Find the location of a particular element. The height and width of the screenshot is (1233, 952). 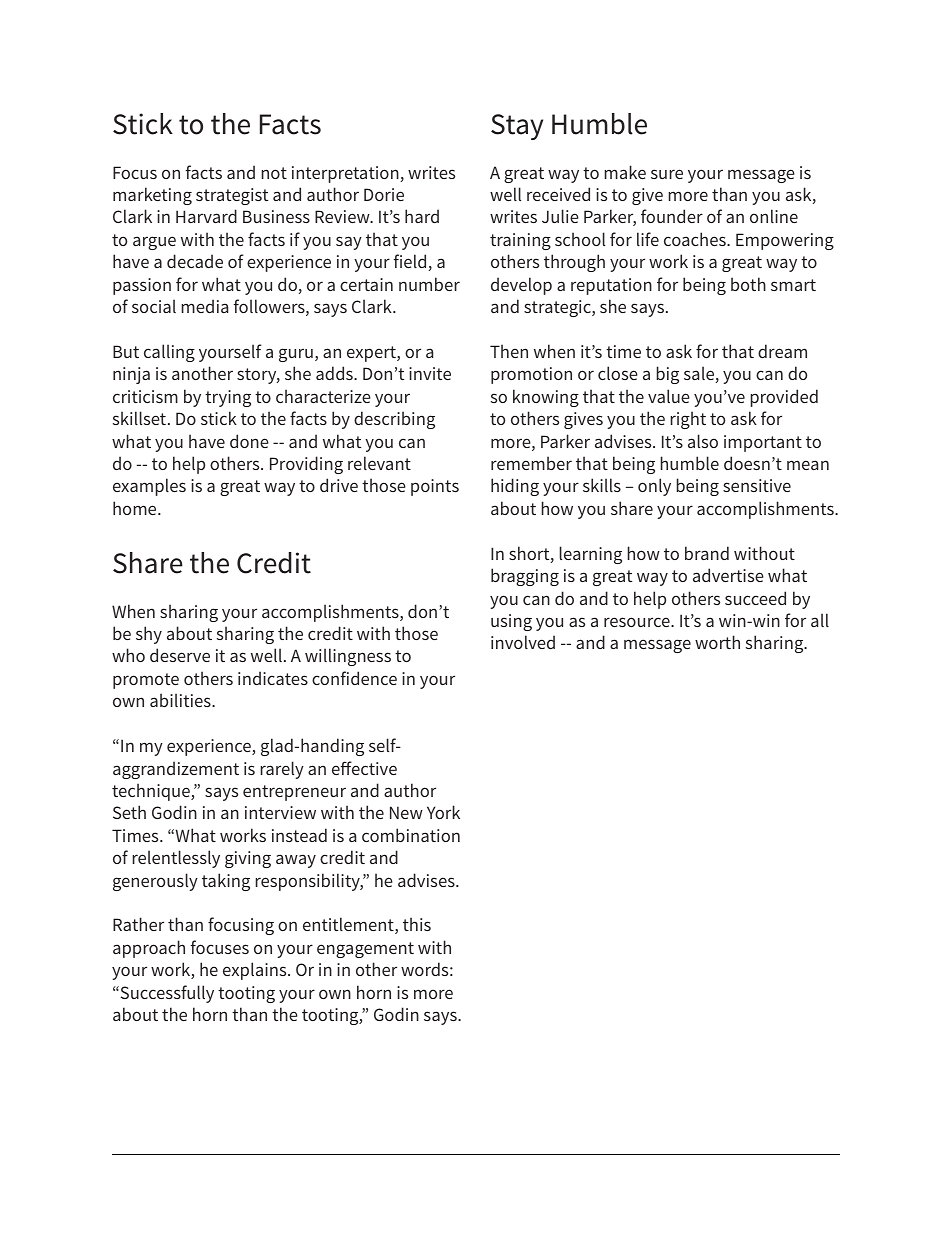

involved is located at coordinates (523, 642).
